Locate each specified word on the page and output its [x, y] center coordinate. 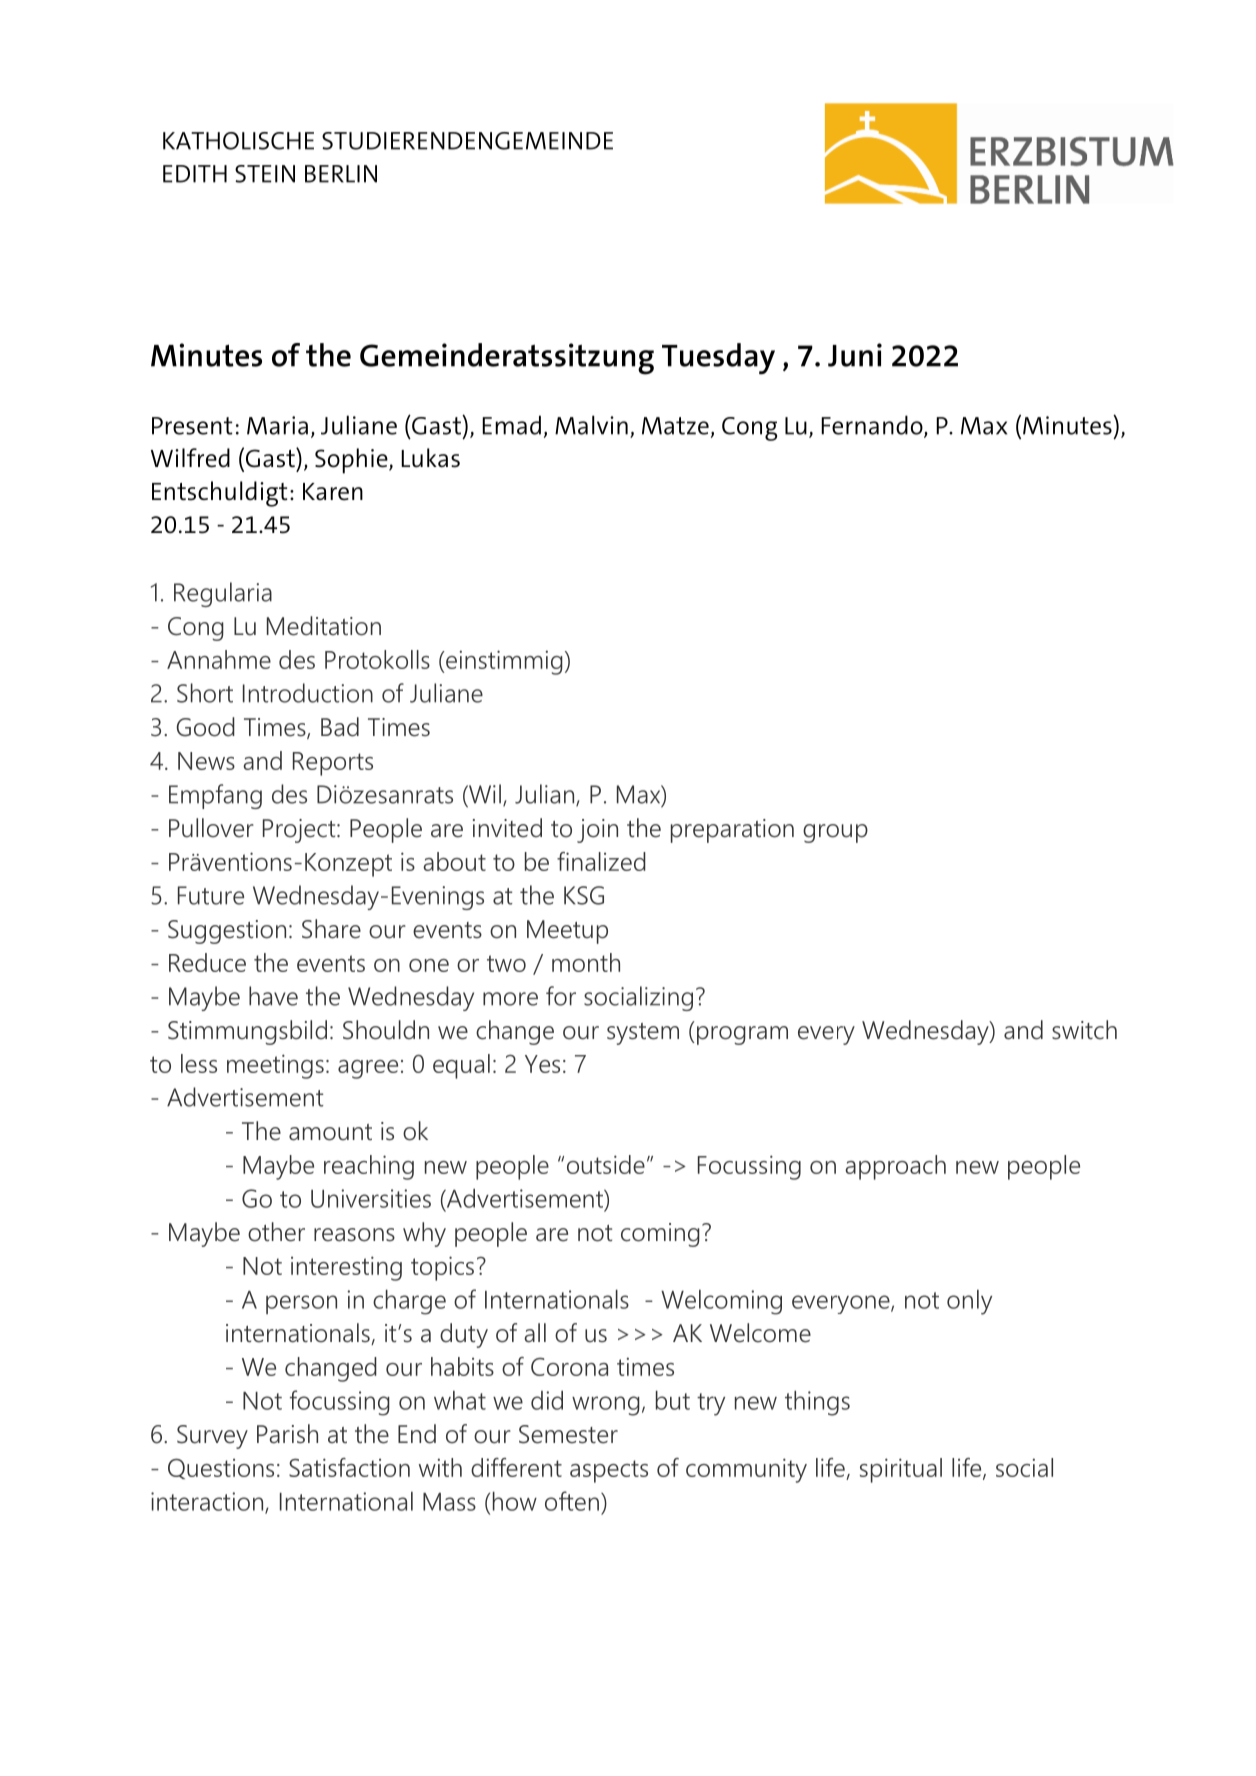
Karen [333, 492]
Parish [287, 1434]
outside [606, 1164]
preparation [732, 831]
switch [1084, 1030]
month [586, 962]
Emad [511, 425]
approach [895, 1167]
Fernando [873, 426]
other [276, 1232]
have [273, 996]
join [597, 831]
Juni [855, 355]
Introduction [308, 693]
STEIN [265, 174]
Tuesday [718, 359]
